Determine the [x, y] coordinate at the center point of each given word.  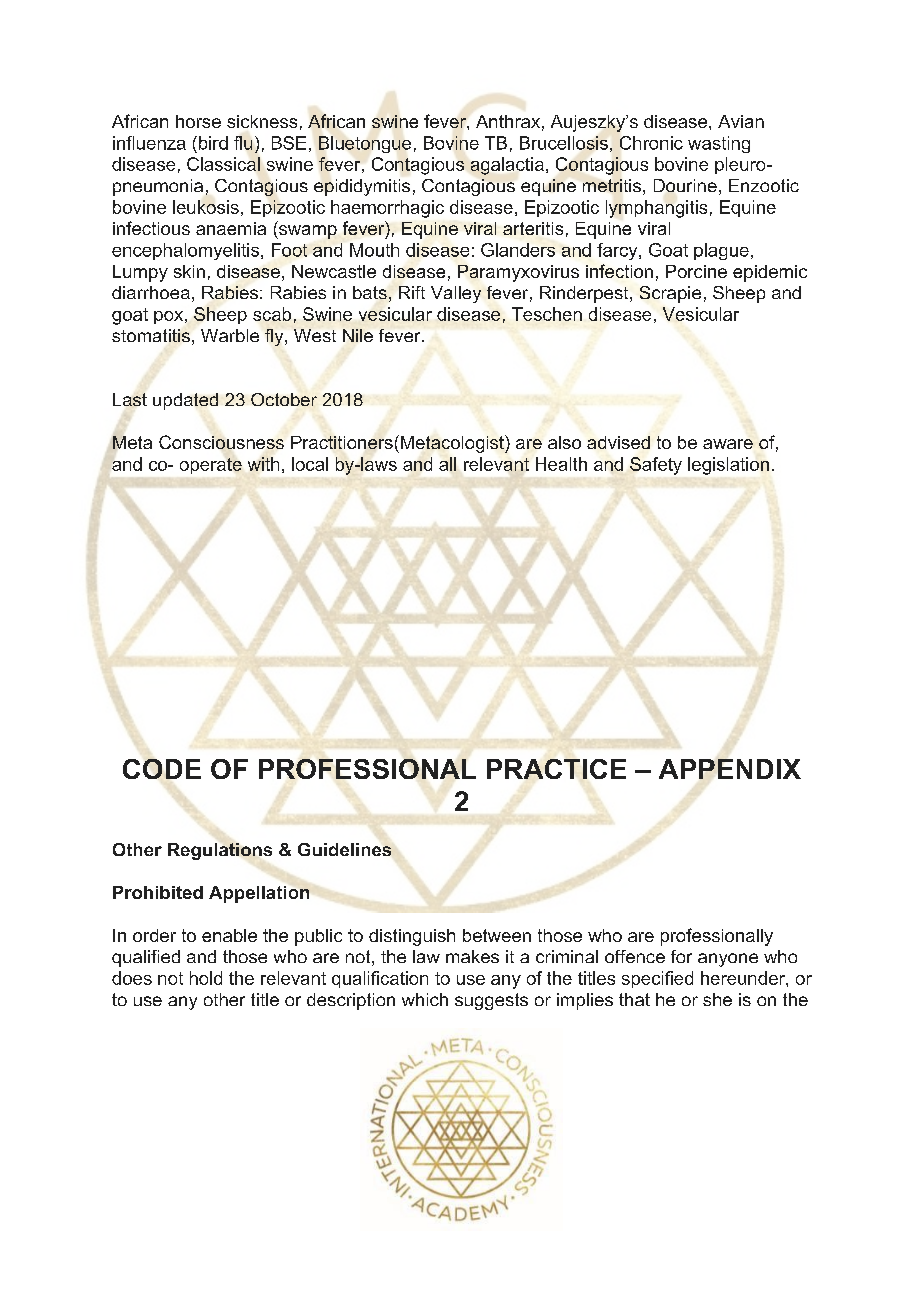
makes [472, 956]
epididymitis [362, 187]
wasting [719, 144]
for [681, 956]
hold [206, 978]
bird [212, 143]
